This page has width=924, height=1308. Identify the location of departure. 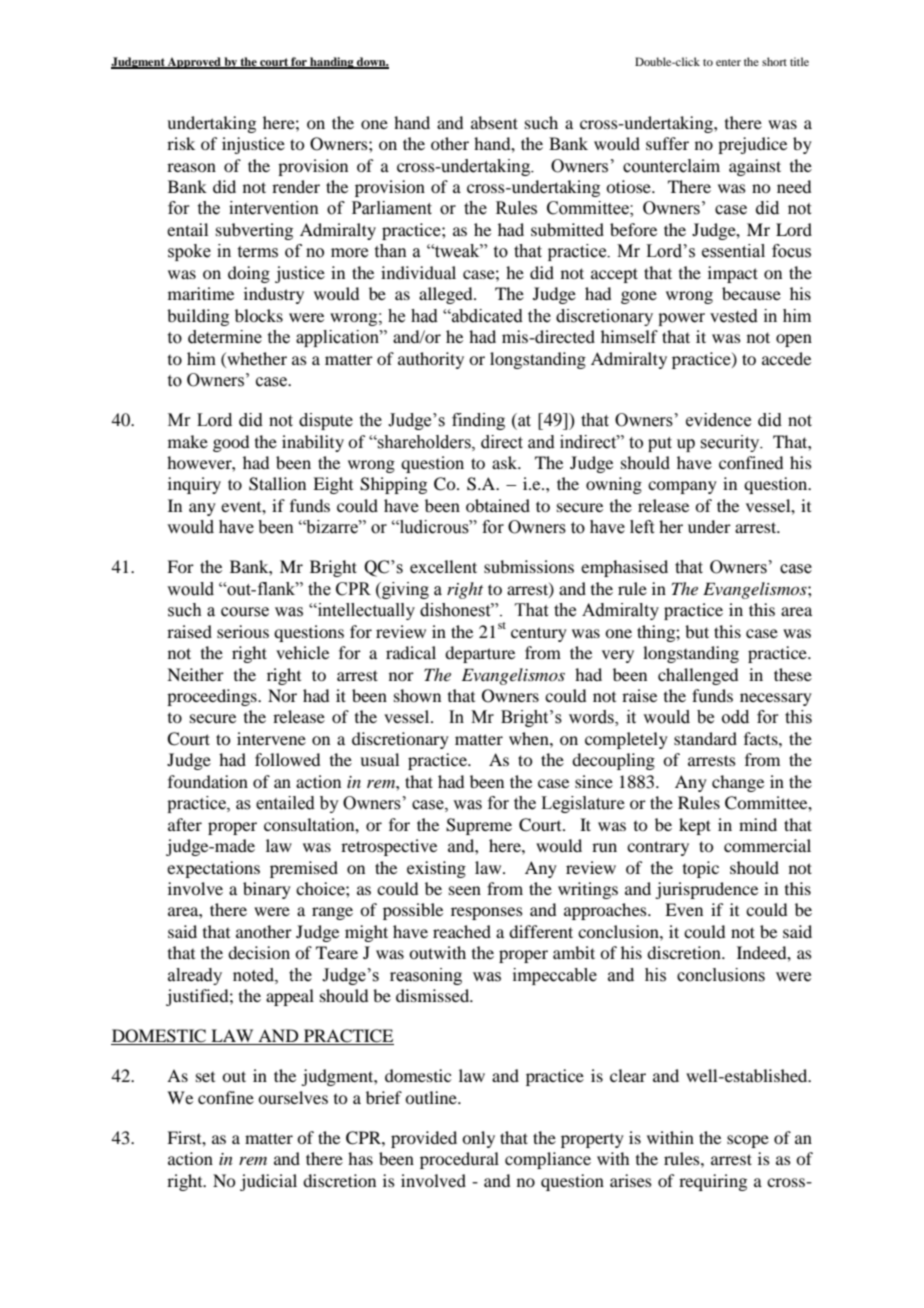
(480, 654).
